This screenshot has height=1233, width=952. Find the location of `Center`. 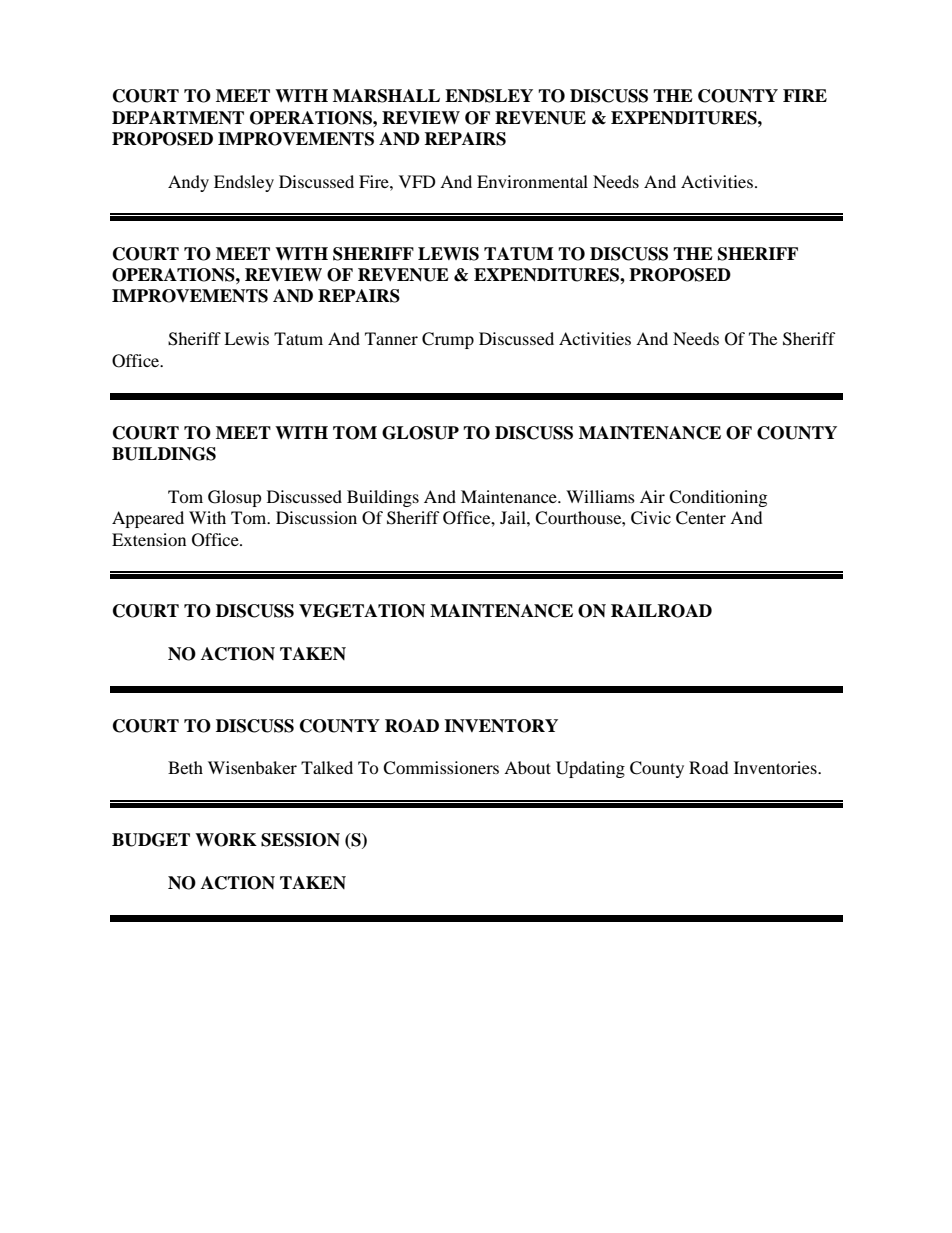

Center is located at coordinates (701, 518).
